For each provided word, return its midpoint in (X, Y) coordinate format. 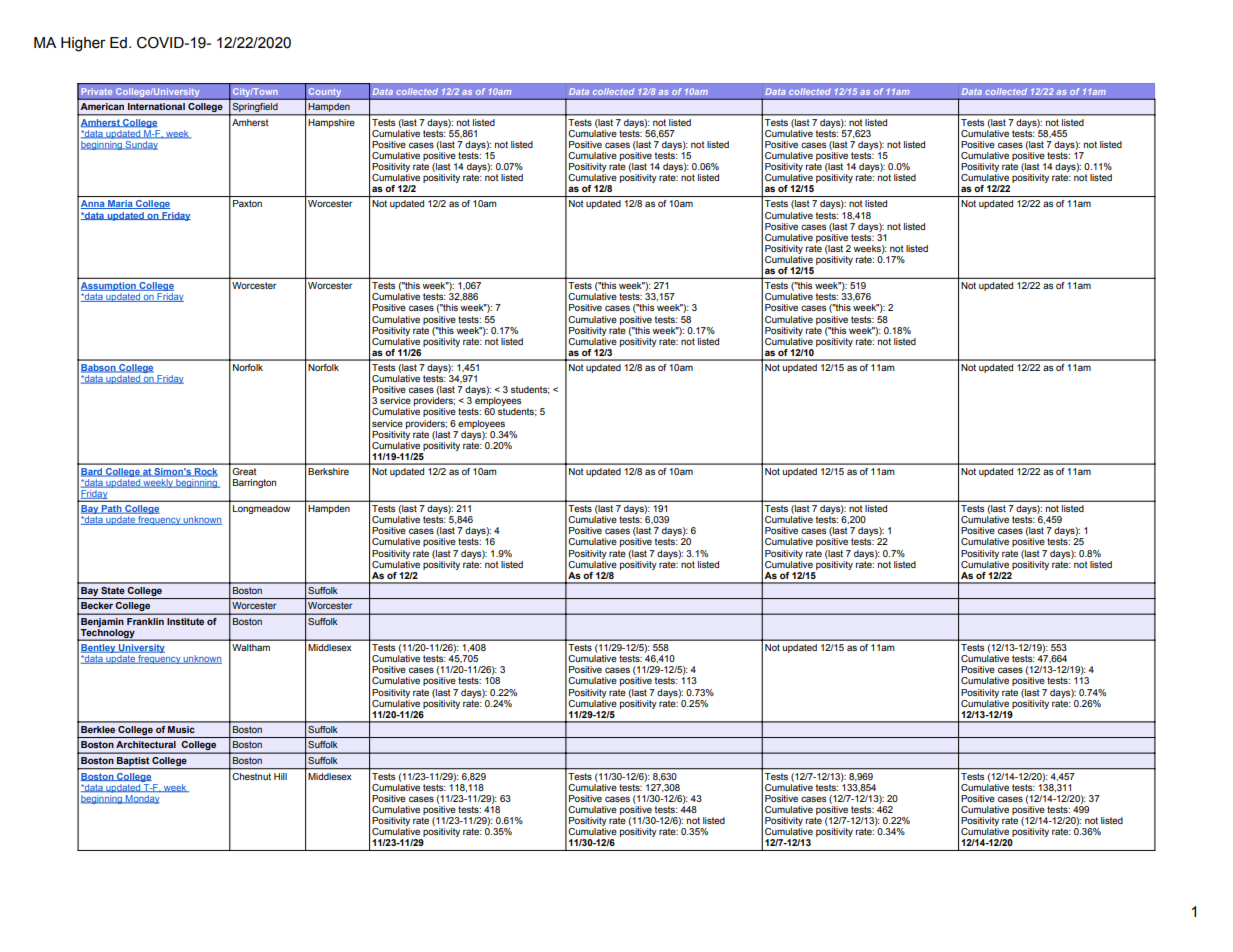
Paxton (247, 203)
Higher (83, 44)
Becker (97, 605)
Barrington (254, 483)
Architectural (145, 744)
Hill (280, 776)
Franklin (145, 621)
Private (97, 91)
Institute (185, 621)
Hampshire (331, 123)
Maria (120, 204)
